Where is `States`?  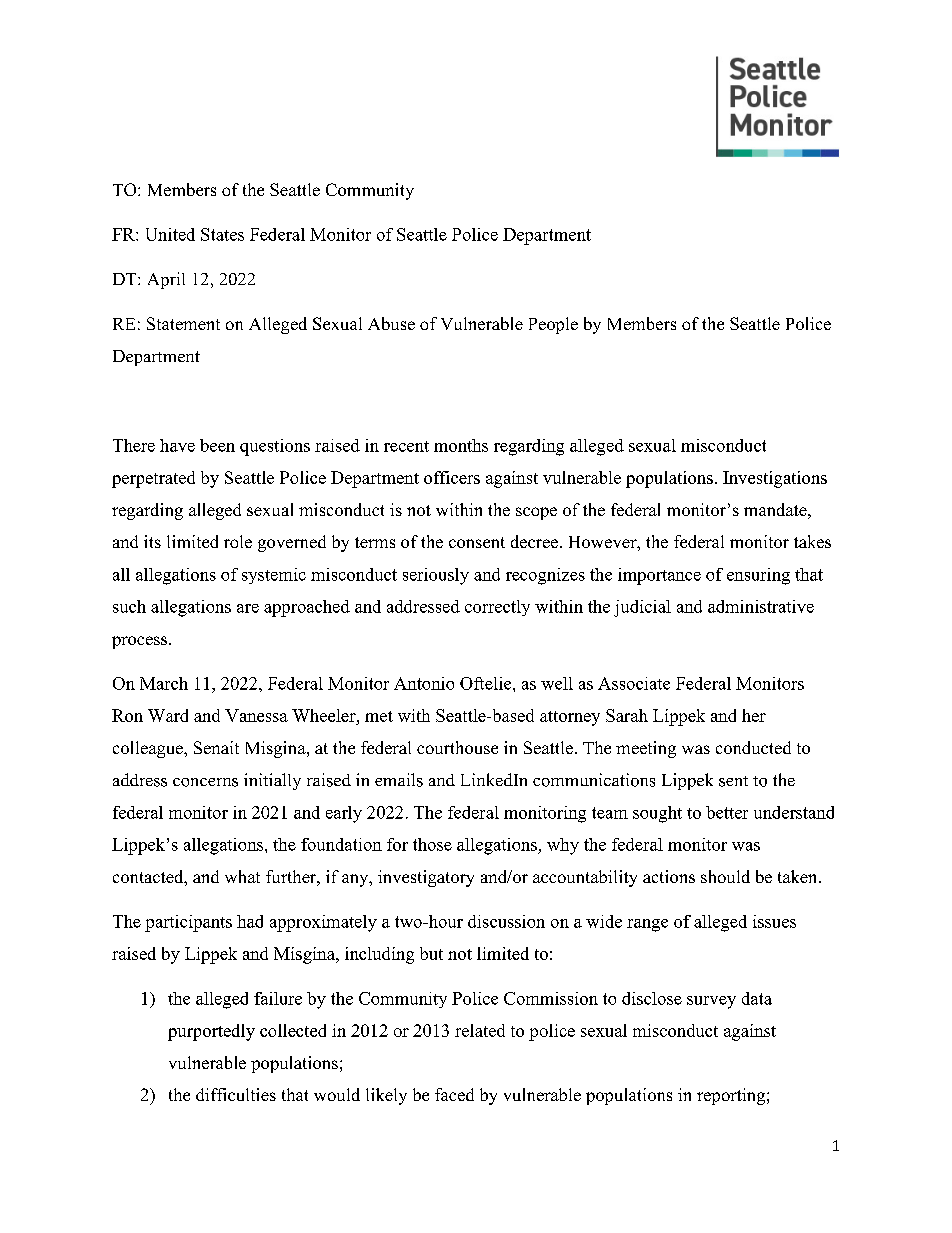
States is located at coordinates (222, 234).
